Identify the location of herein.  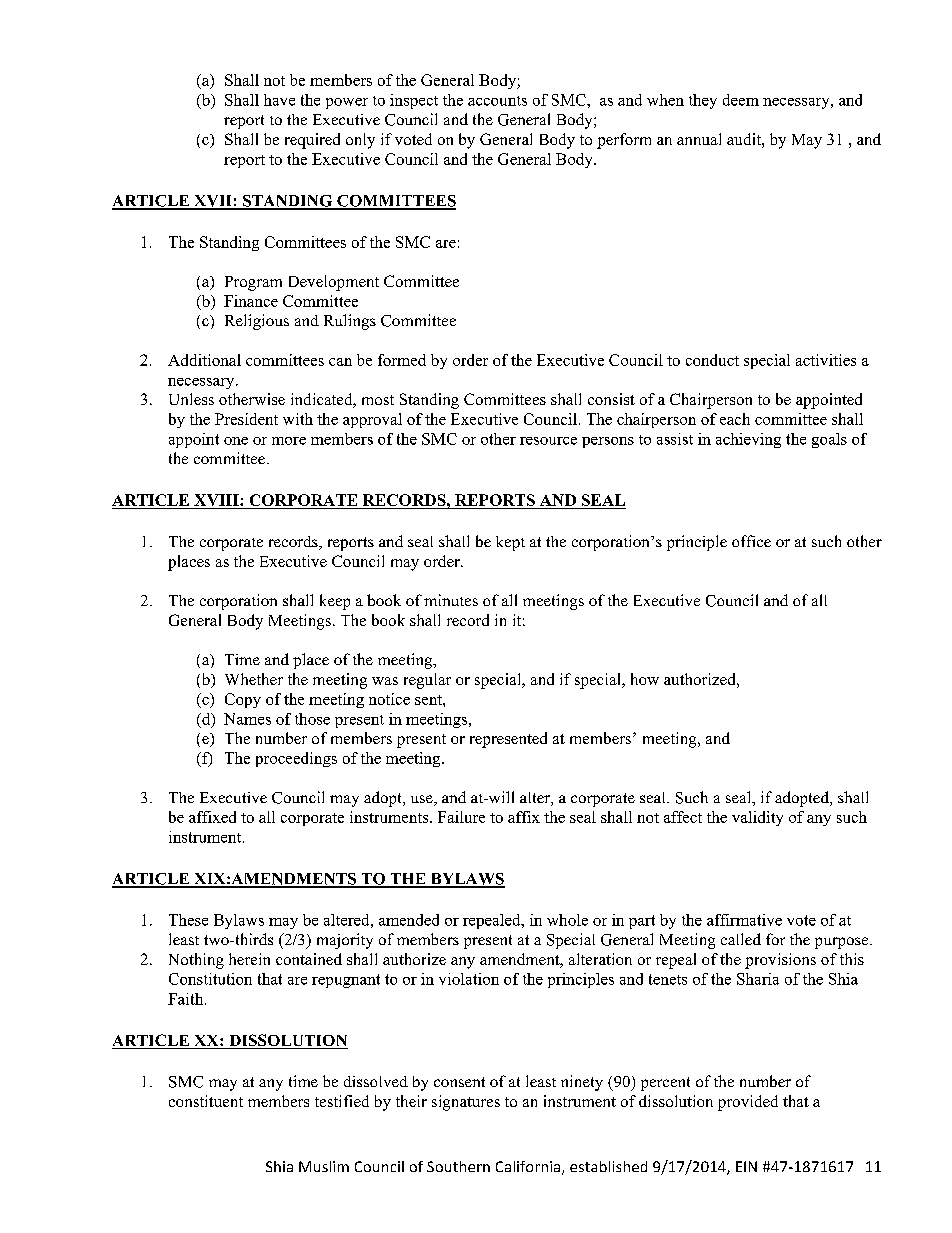
(249, 959).
